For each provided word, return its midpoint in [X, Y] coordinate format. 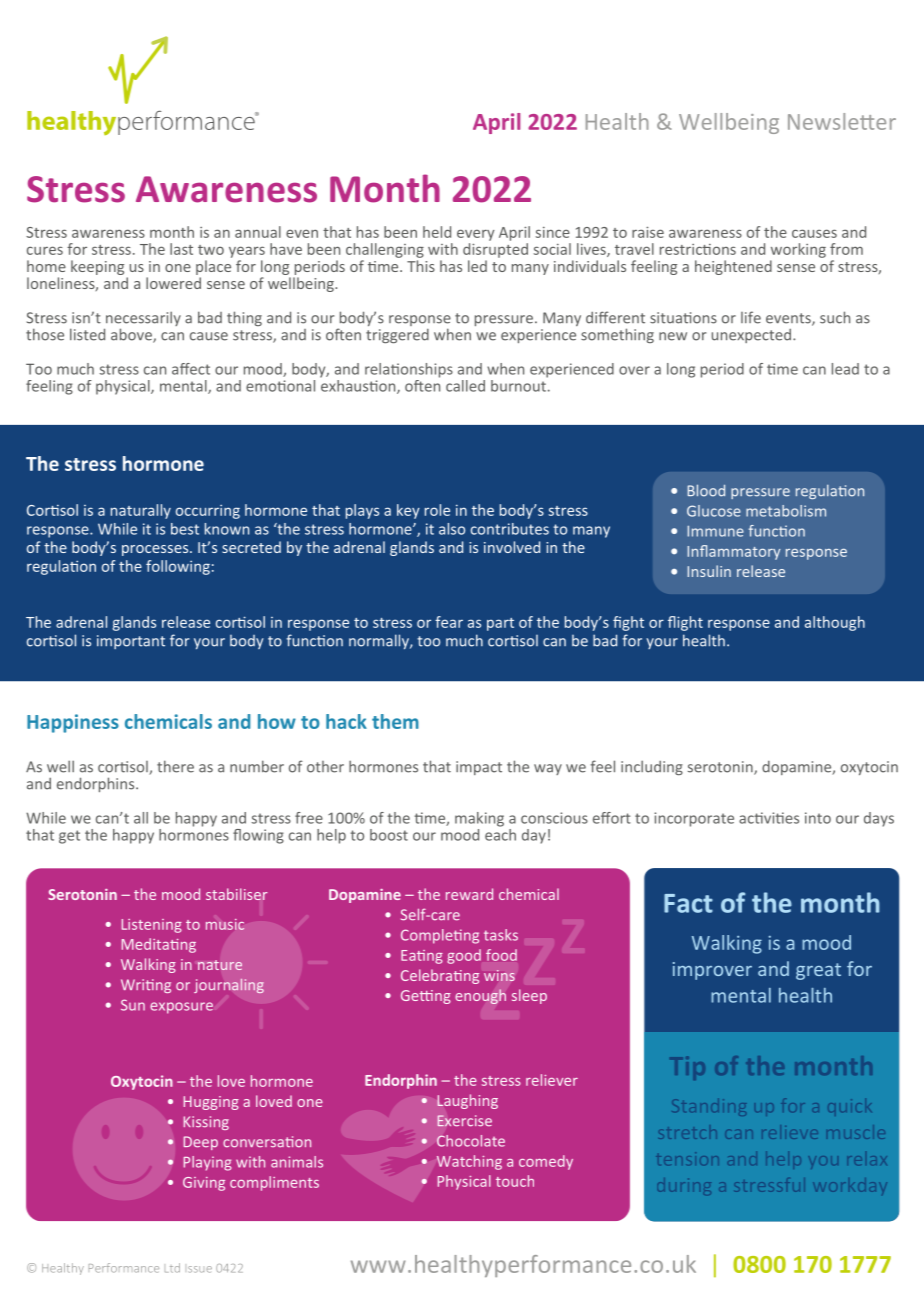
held [437, 232]
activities [769, 818]
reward [469, 894]
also [452, 529]
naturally [141, 511]
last [181, 249]
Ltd [172, 1268]
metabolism [786, 511]
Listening [152, 926]
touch [515, 1181]
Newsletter [842, 121]
